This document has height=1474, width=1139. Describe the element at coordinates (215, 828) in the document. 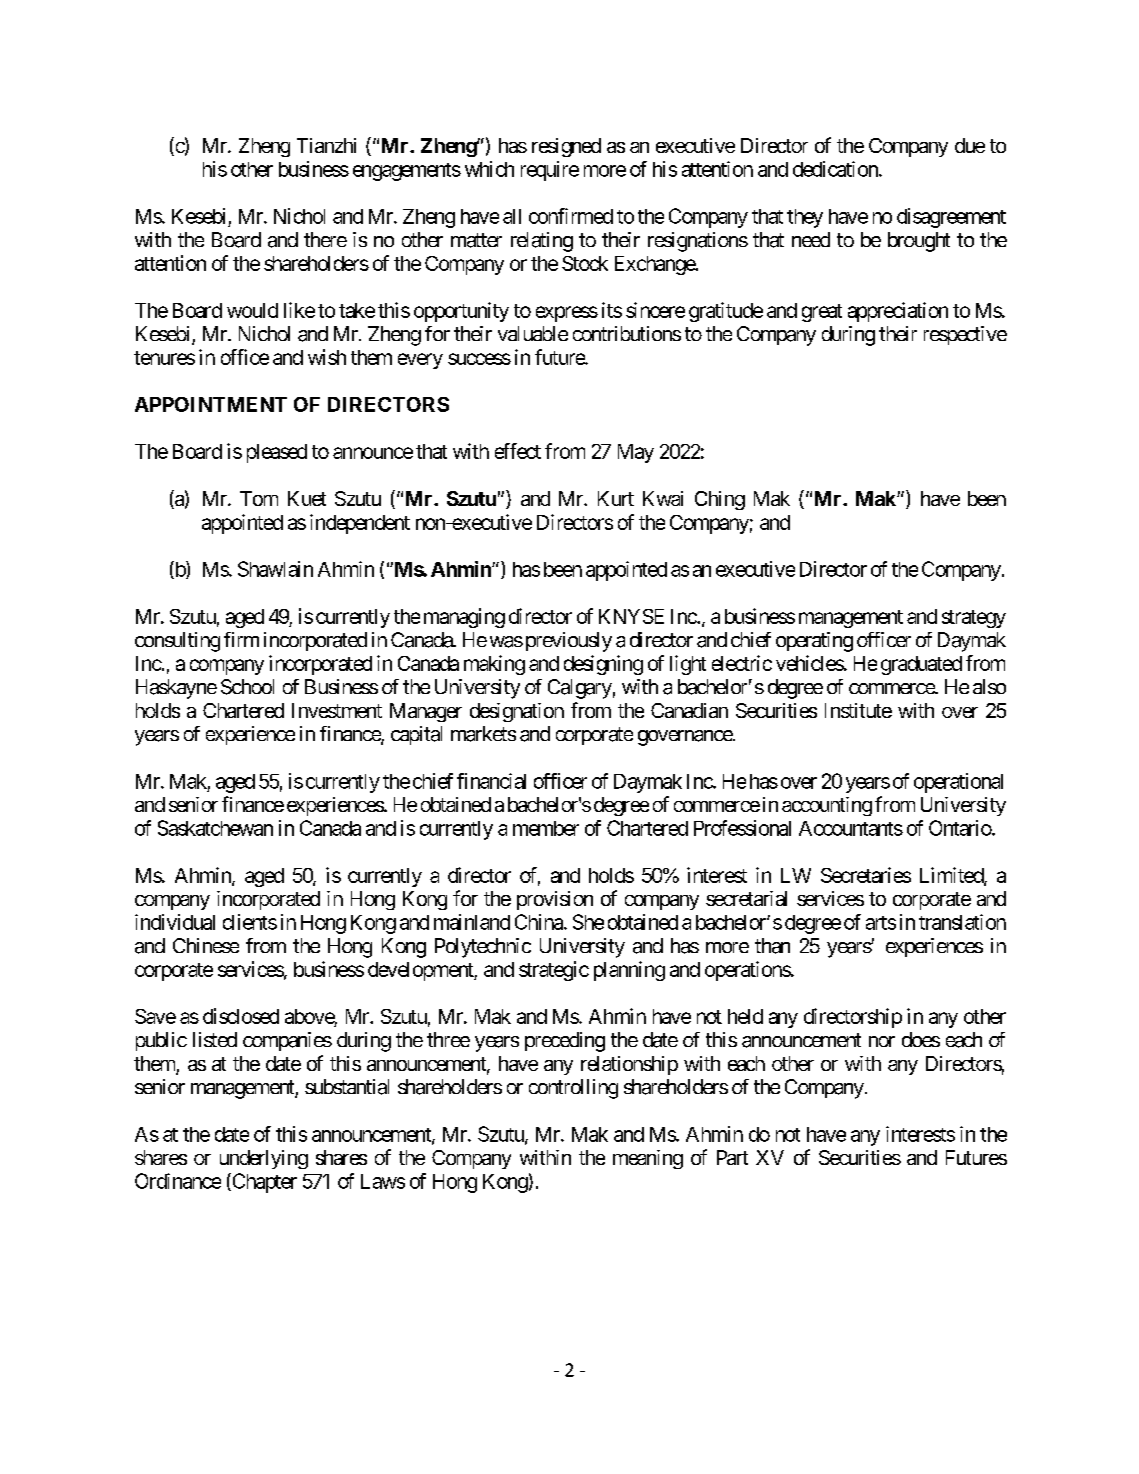

I see `Saskatchewan` at that location.
